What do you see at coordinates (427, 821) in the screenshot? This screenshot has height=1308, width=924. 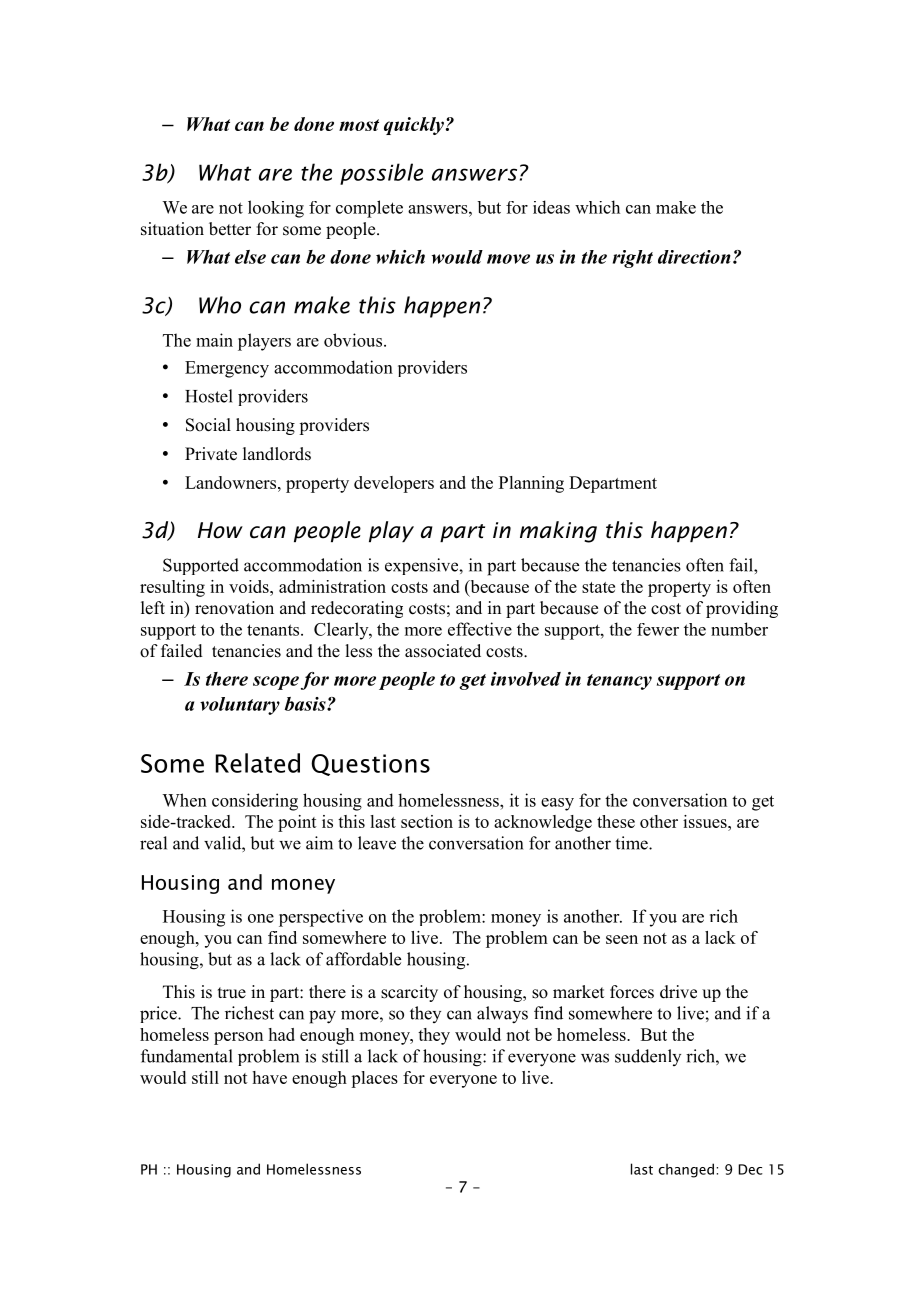 I see `section` at bounding box center [427, 821].
